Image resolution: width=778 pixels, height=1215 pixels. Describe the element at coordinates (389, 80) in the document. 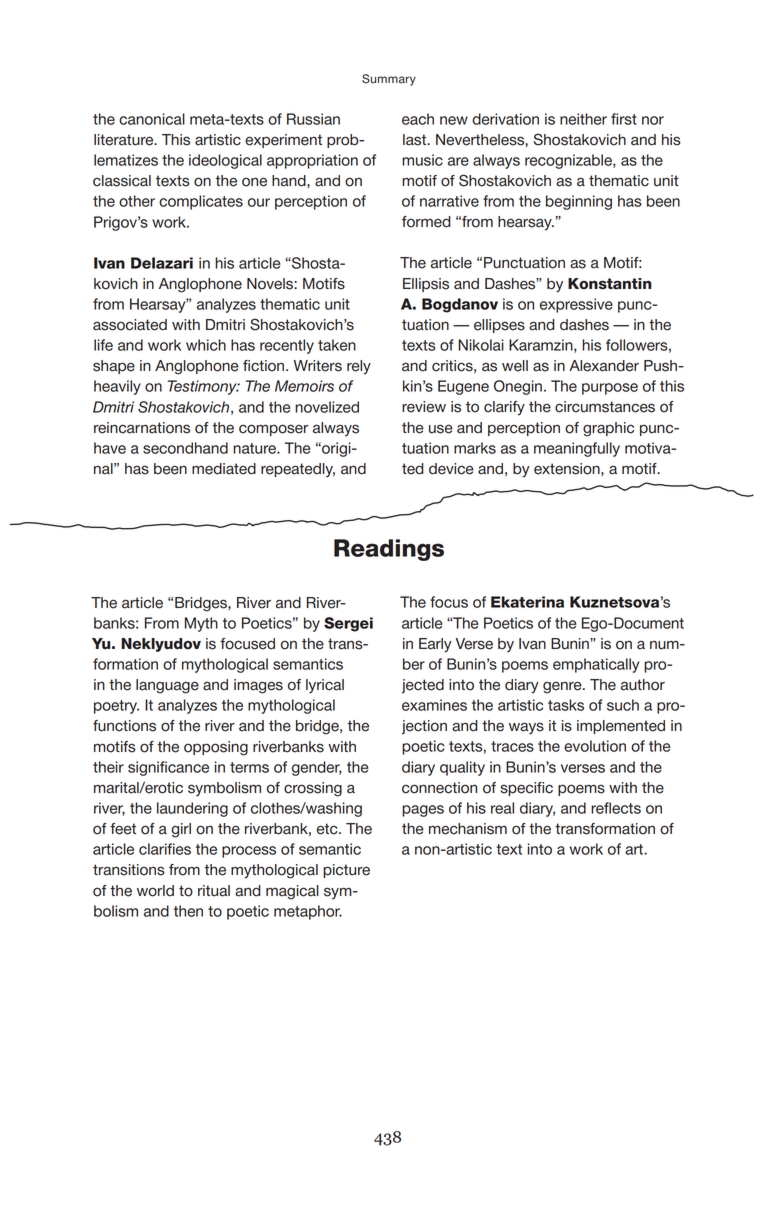

I see `Summary` at that location.
